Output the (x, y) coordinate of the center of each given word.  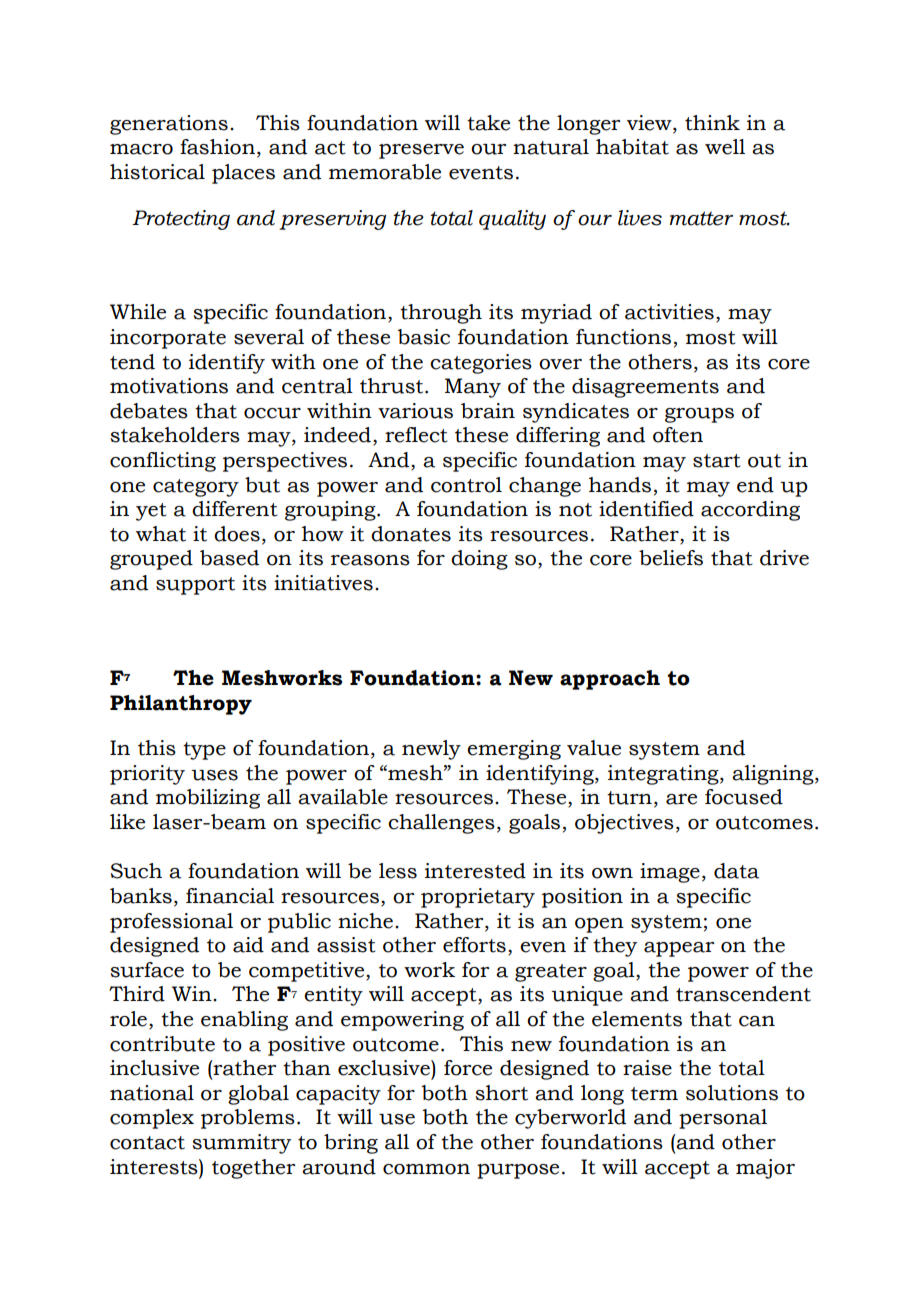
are (681, 799)
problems (248, 1119)
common (426, 1169)
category (196, 488)
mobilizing (208, 799)
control (466, 485)
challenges (441, 824)
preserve (421, 151)
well (725, 147)
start (717, 461)
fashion (217, 147)
